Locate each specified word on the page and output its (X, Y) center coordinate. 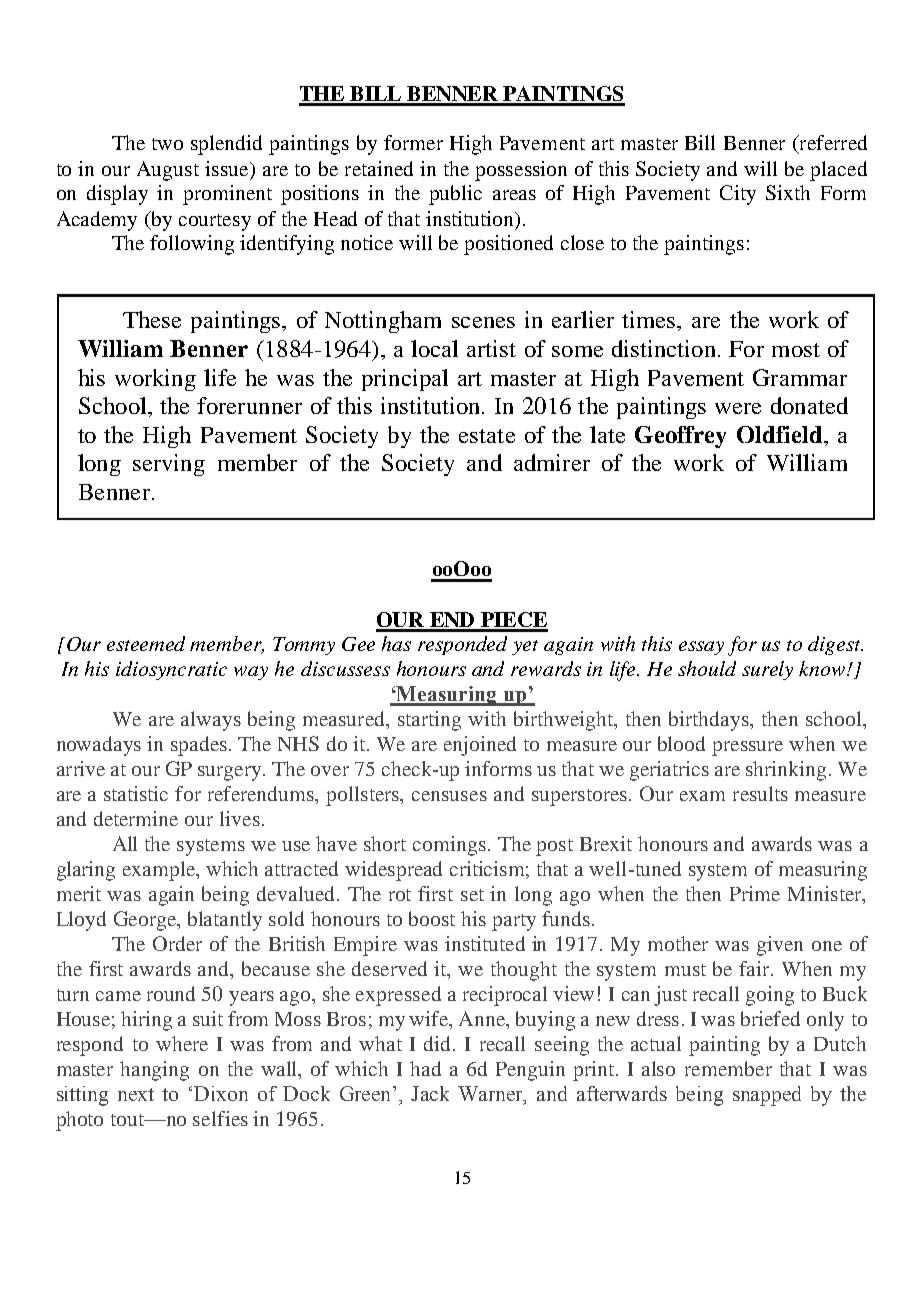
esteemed (146, 643)
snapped (767, 1096)
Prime (755, 893)
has (396, 643)
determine (136, 818)
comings (449, 846)
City (738, 195)
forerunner (249, 405)
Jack (430, 1093)
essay (701, 648)
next (136, 1094)
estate (487, 436)
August (168, 171)
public (455, 195)
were (738, 408)
